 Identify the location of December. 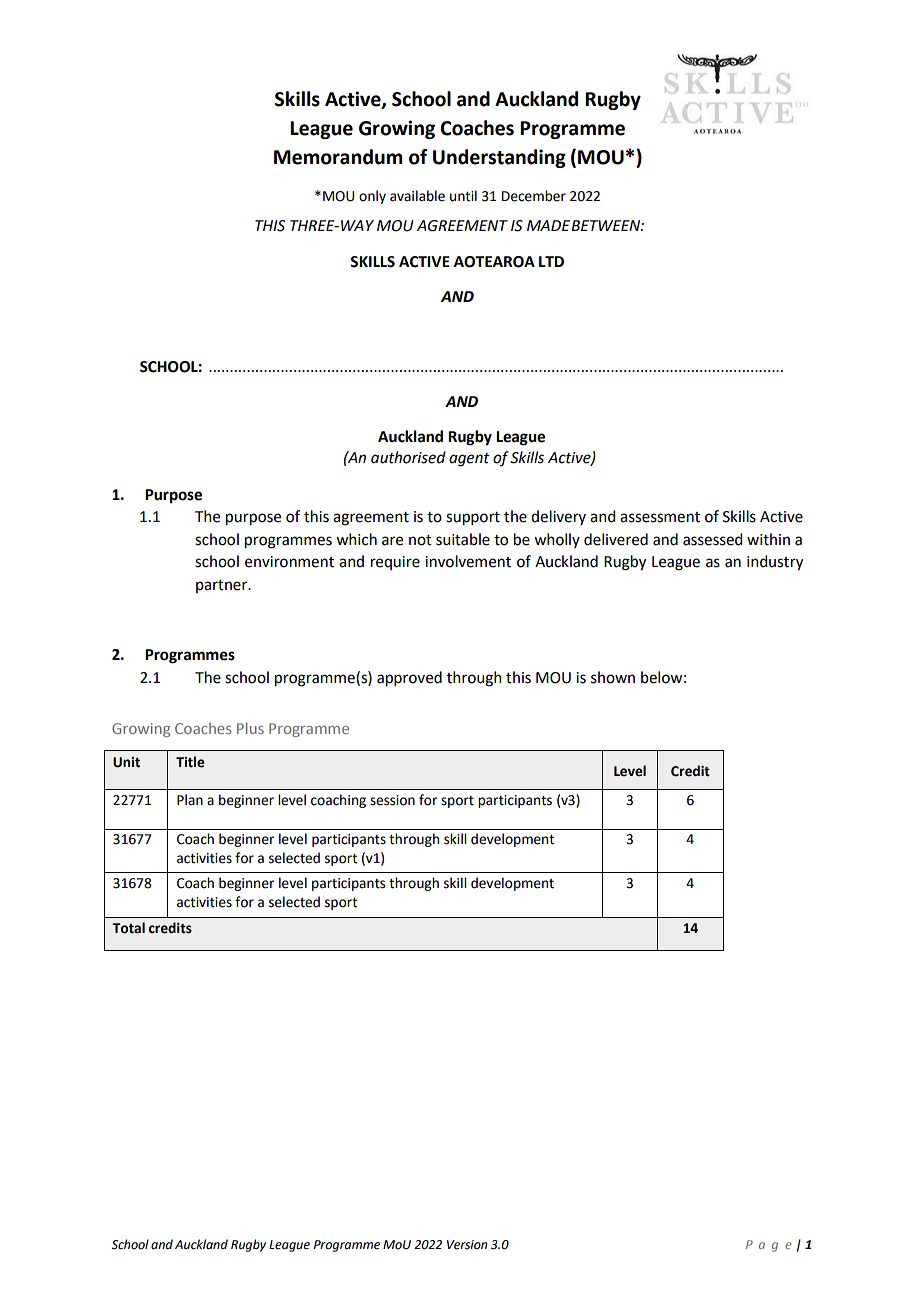
(534, 196).
